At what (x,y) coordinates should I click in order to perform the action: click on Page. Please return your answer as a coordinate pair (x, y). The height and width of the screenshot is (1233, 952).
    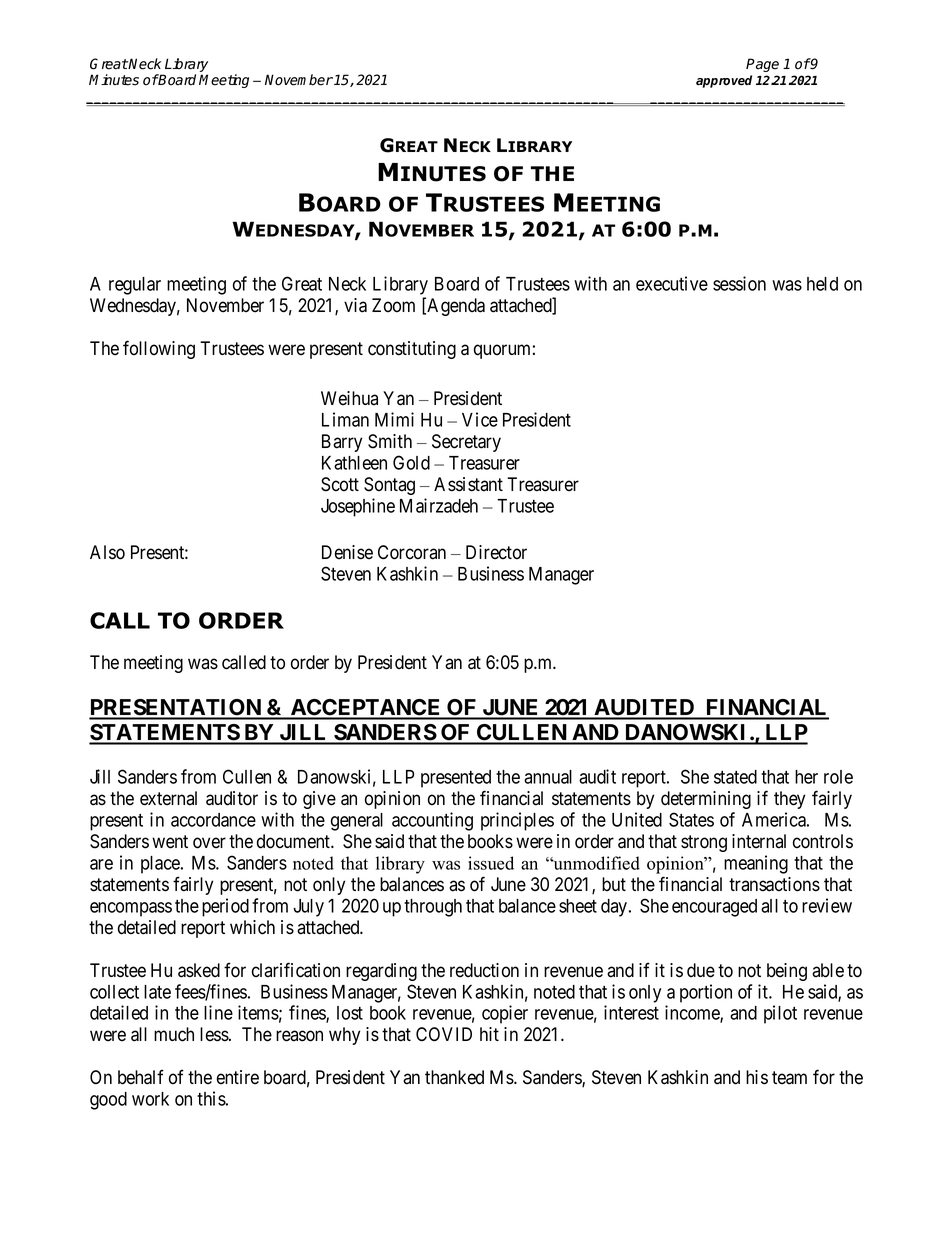
    Looking at the image, I should click on (762, 65).
